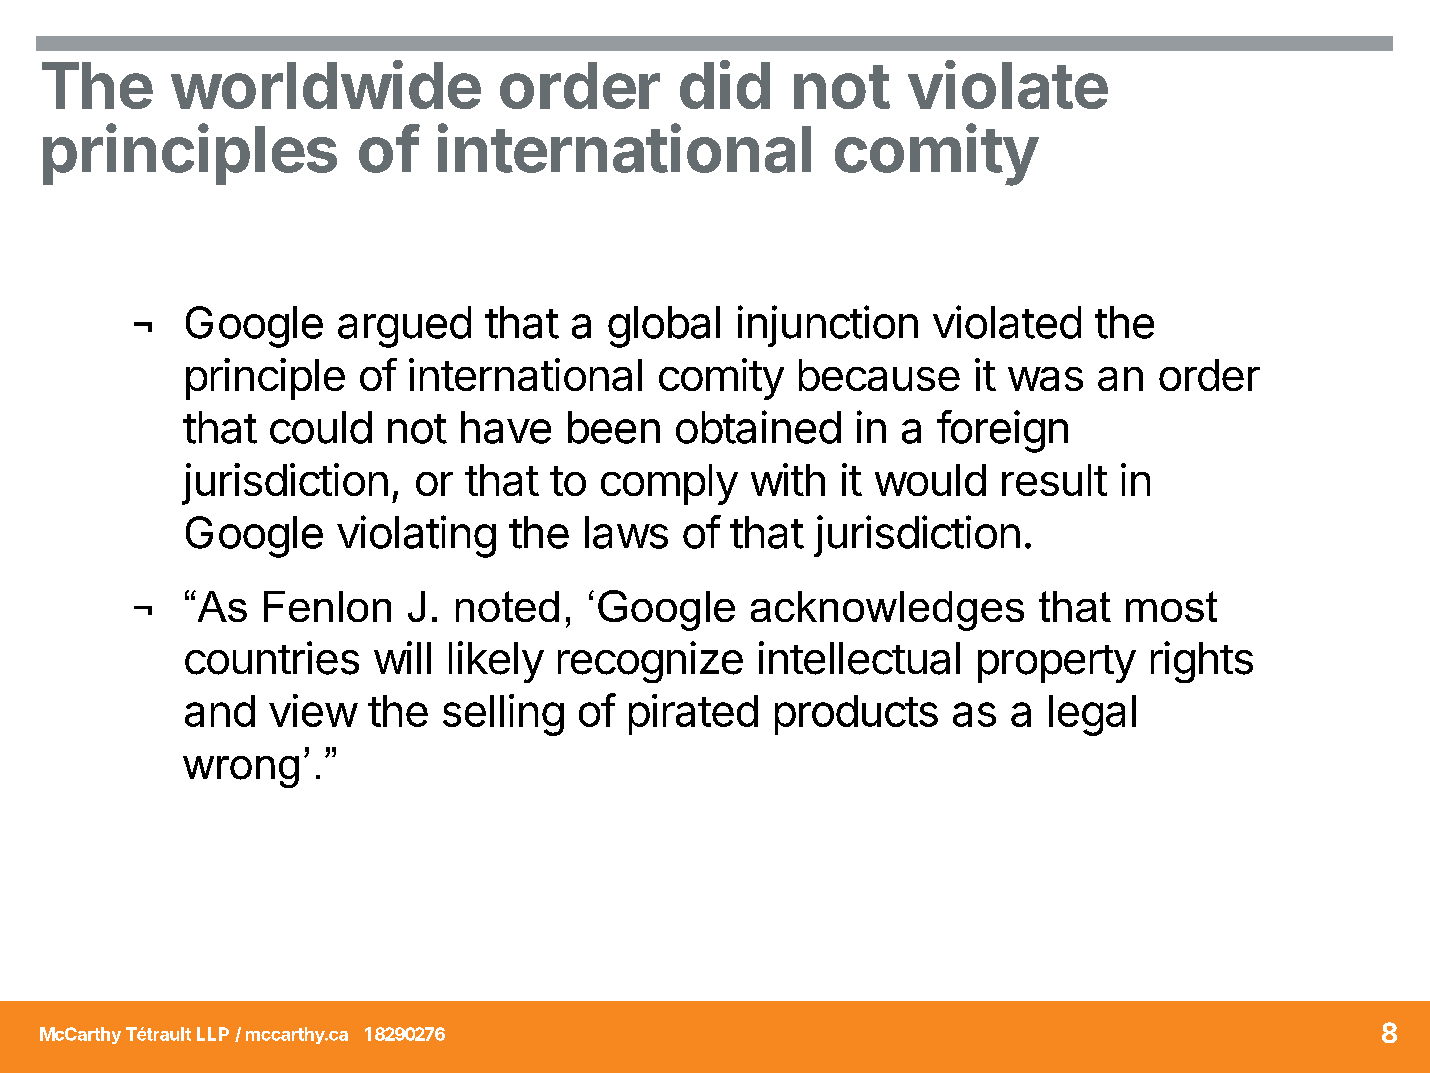 The height and width of the screenshot is (1073, 1430). What do you see at coordinates (693, 714) in the screenshot?
I see `pirated` at bounding box center [693, 714].
